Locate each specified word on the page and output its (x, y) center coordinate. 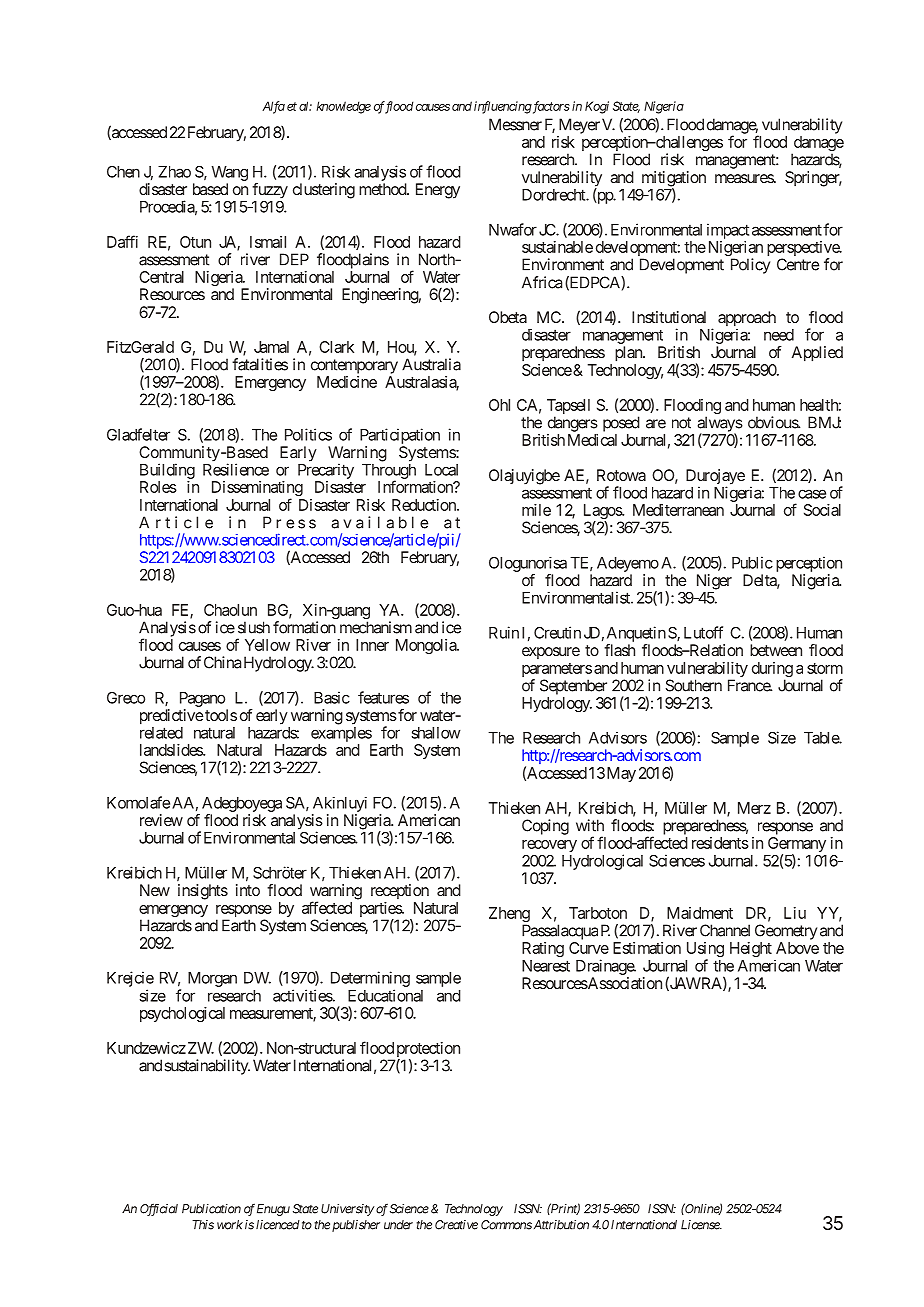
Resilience (236, 469)
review (161, 820)
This (203, 1225)
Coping (545, 827)
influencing (503, 107)
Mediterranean (678, 510)
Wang (230, 173)
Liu (795, 913)
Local (441, 470)
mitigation (674, 180)
